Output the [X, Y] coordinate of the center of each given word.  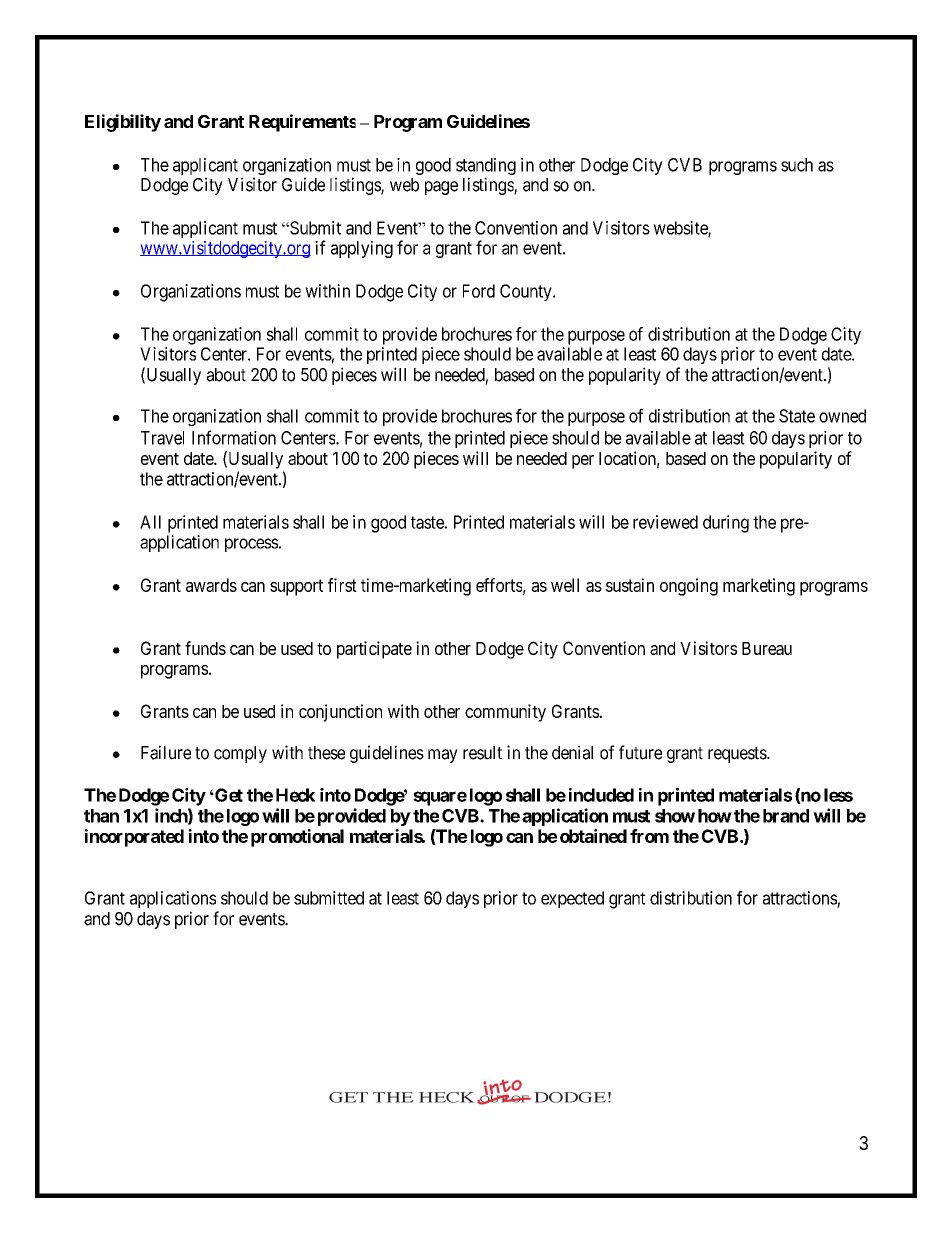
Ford [479, 291]
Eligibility [123, 123]
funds [205, 648]
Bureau [767, 648]
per [583, 462]
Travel [162, 438]
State [797, 416]
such [797, 165]
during [726, 524]
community [505, 713]
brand [786, 816]
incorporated [134, 838]
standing [486, 168]
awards [211, 585]
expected [572, 899]
